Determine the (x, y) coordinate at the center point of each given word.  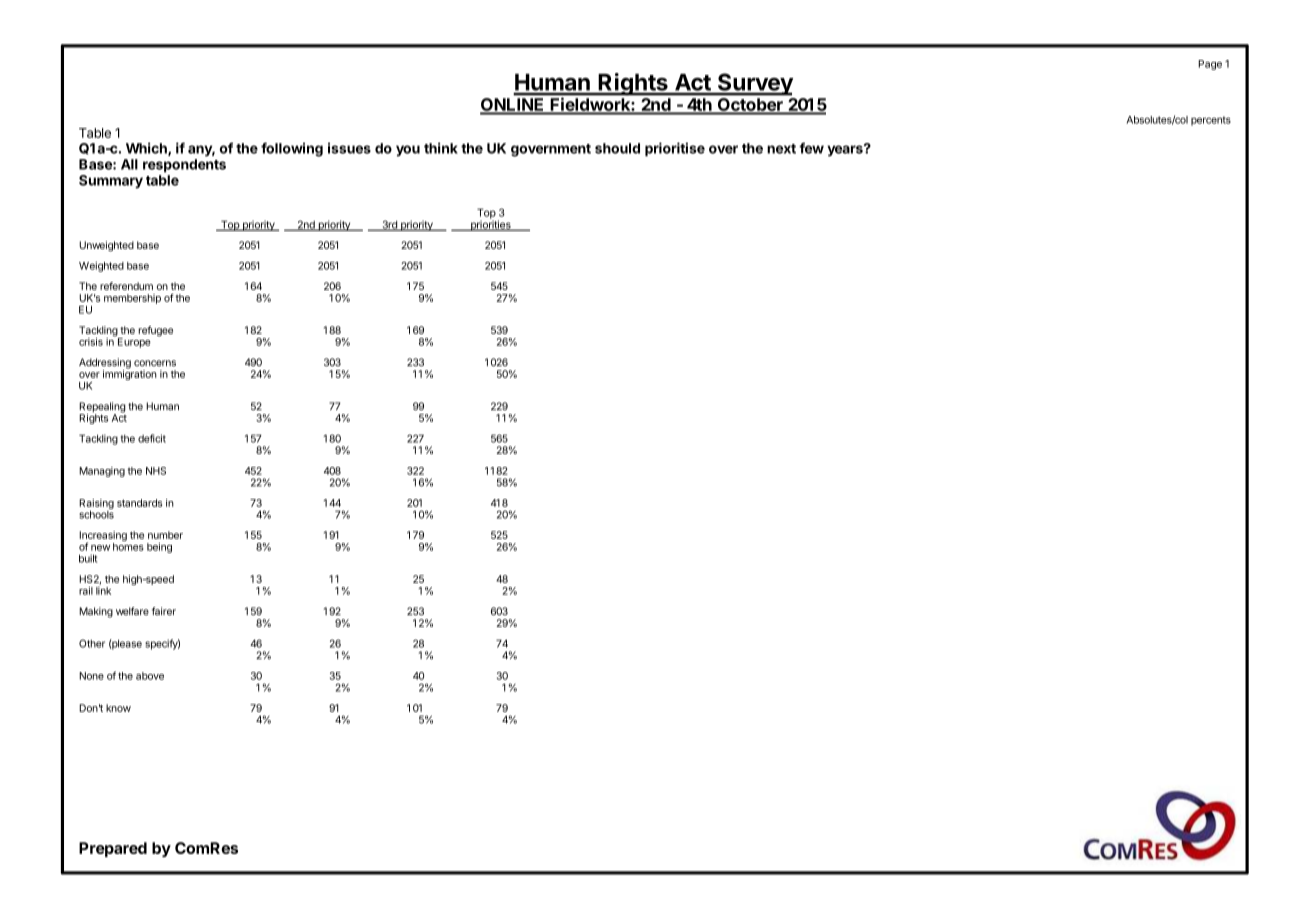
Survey (754, 84)
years (846, 150)
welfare (132, 611)
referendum (126, 286)
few (811, 148)
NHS (156, 471)
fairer (164, 611)
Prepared (113, 849)
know (118, 708)
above (150, 676)
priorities (490, 224)
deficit (152, 438)
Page (1210, 65)
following (292, 149)
